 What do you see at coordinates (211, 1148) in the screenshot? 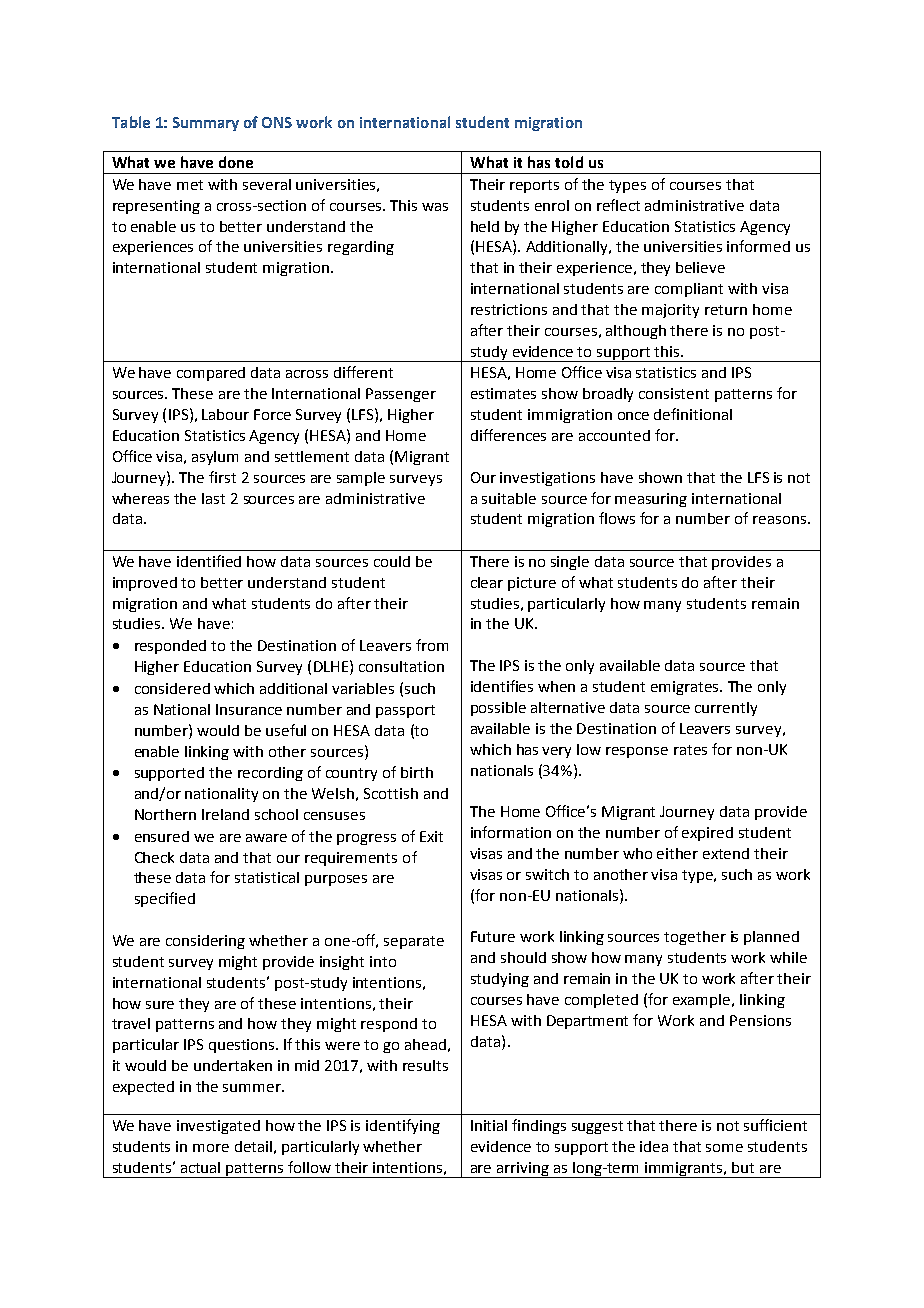
I see `more` at bounding box center [211, 1148].
